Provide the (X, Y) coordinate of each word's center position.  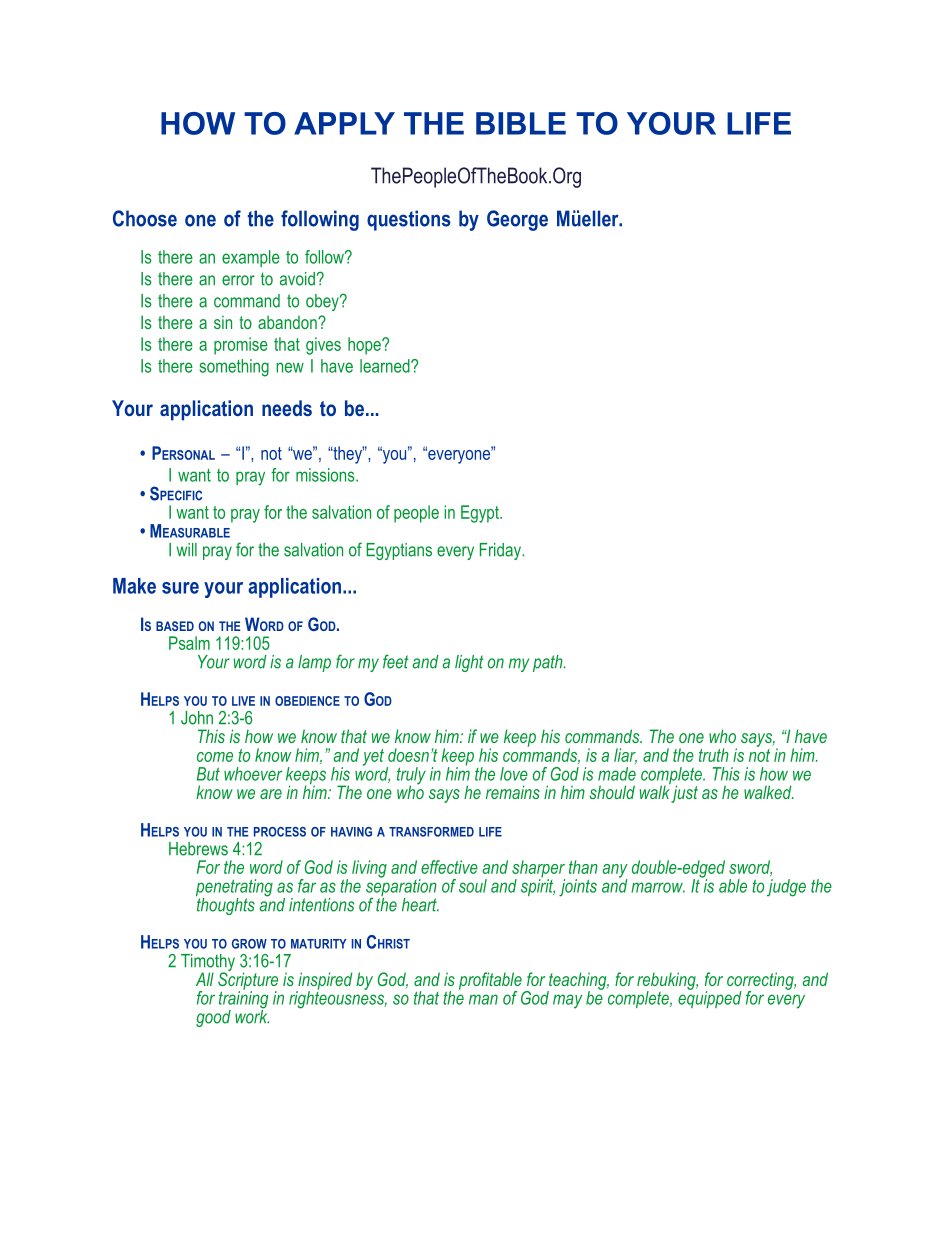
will (187, 549)
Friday (501, 551)
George (517, 220)
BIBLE (521, 123)
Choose (145, 218)
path (549, 663)
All (205, 979)
